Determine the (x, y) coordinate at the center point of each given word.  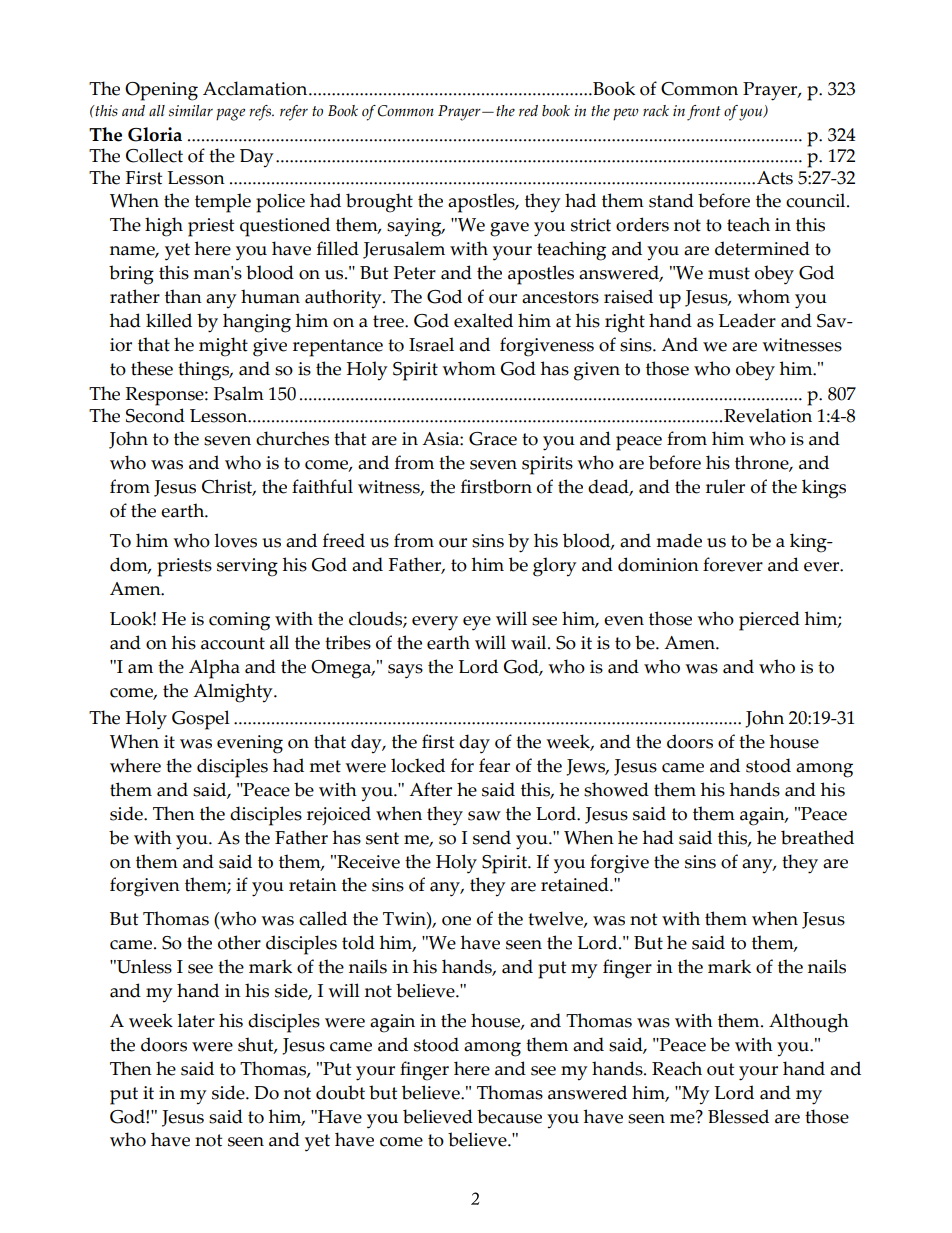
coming (239, 621)
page (230, 114)
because (509, 1116)
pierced (769, 621)
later (196, 1020)
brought (379, 203)
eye (477, 623)
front (704, 113)
